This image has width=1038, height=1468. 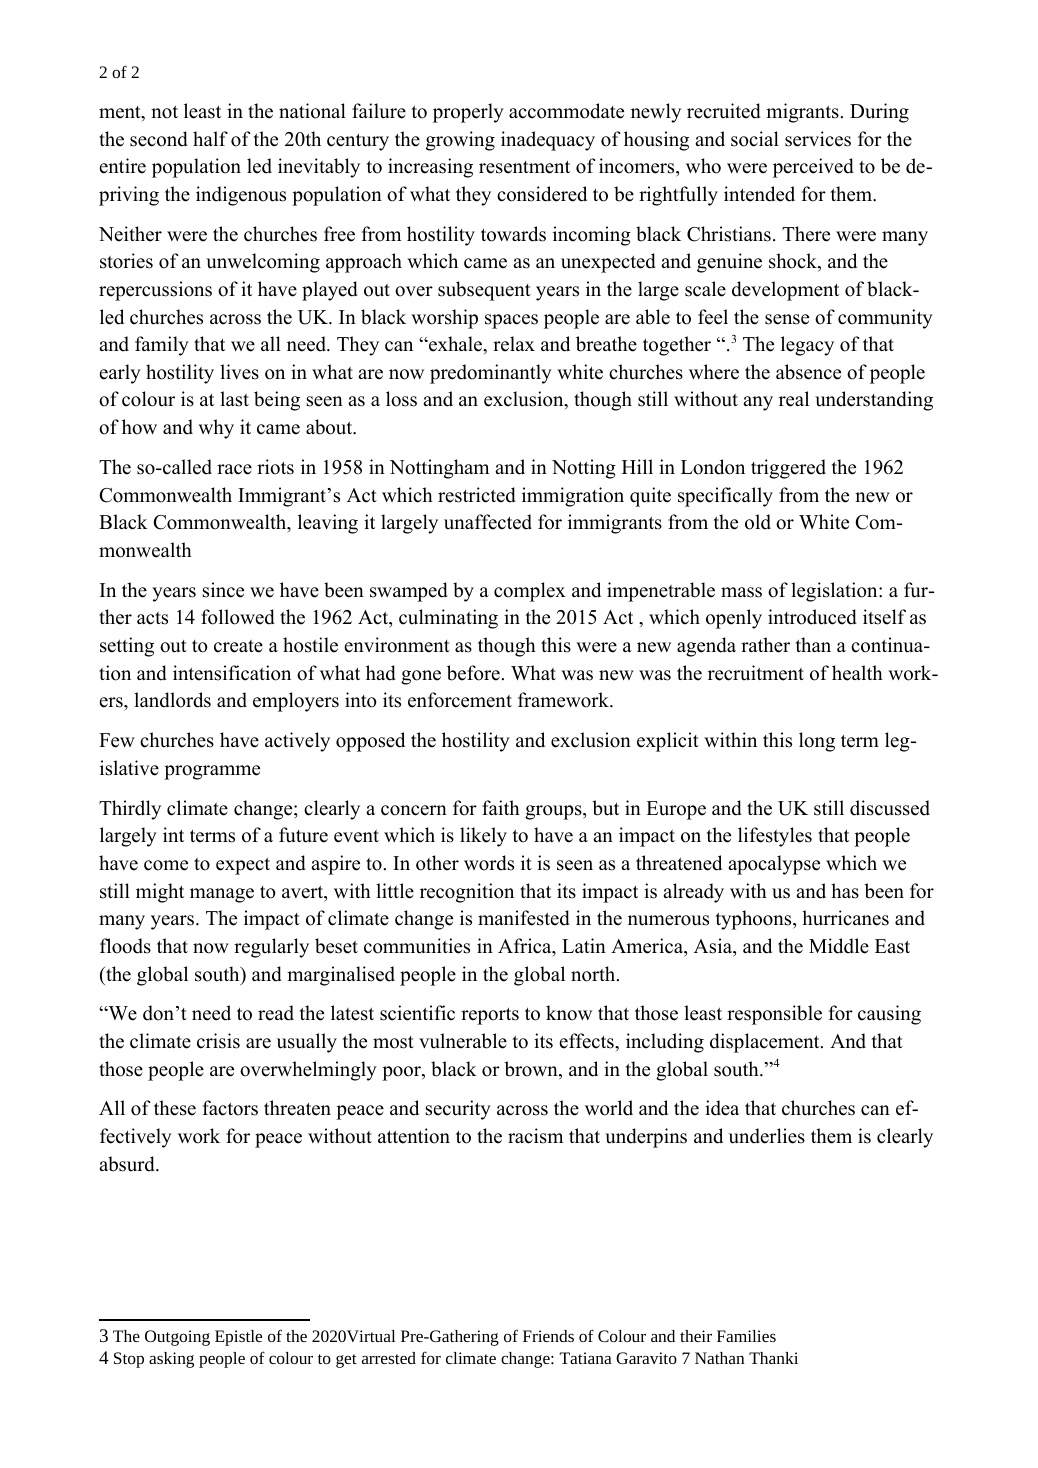 What do you see at coordinates (477, 495) in the image?
I see `restricted` at bounding box center [477, 495].
